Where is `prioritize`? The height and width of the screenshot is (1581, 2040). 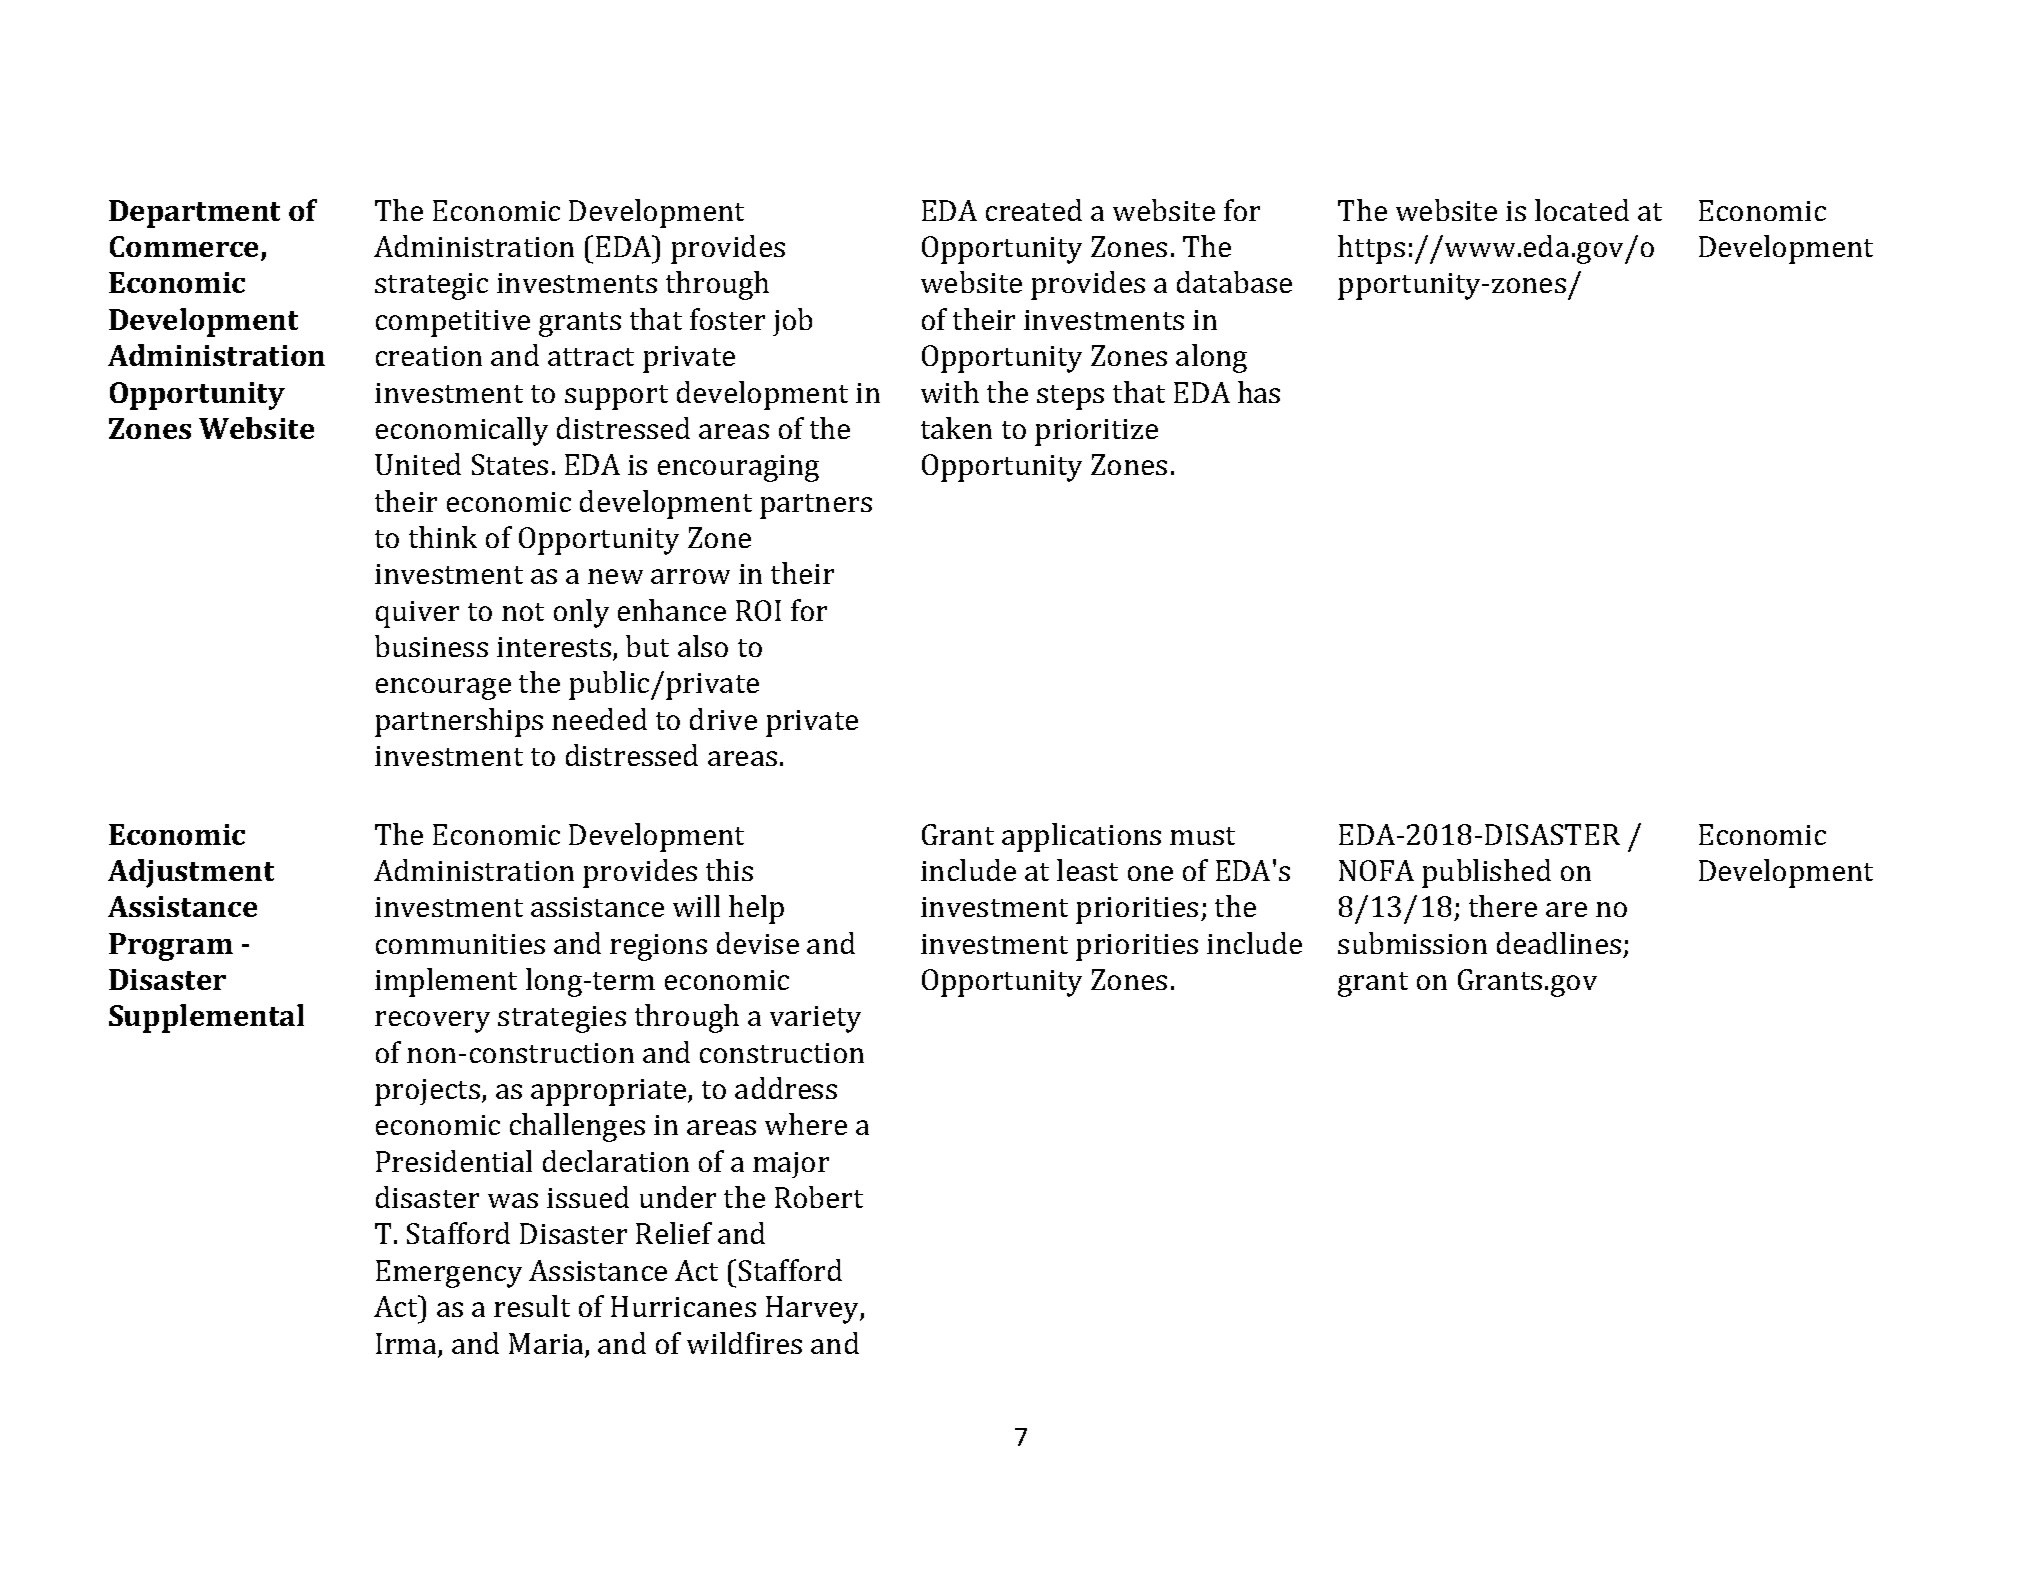 prioritize is located at coordinates (1096, 432).
